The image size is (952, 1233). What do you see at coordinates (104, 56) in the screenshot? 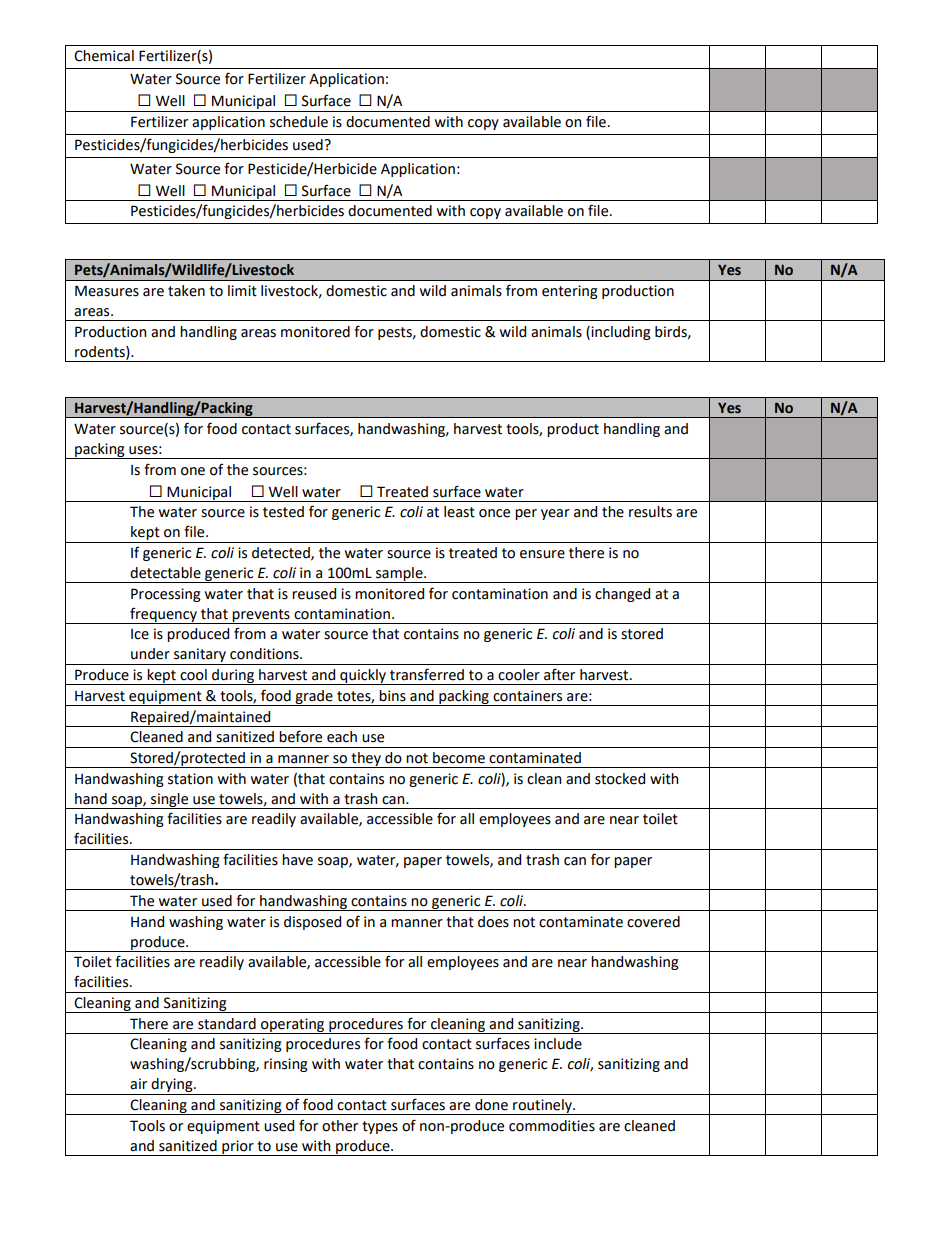
I see `Chemical` at bounding box center [104, 56].
